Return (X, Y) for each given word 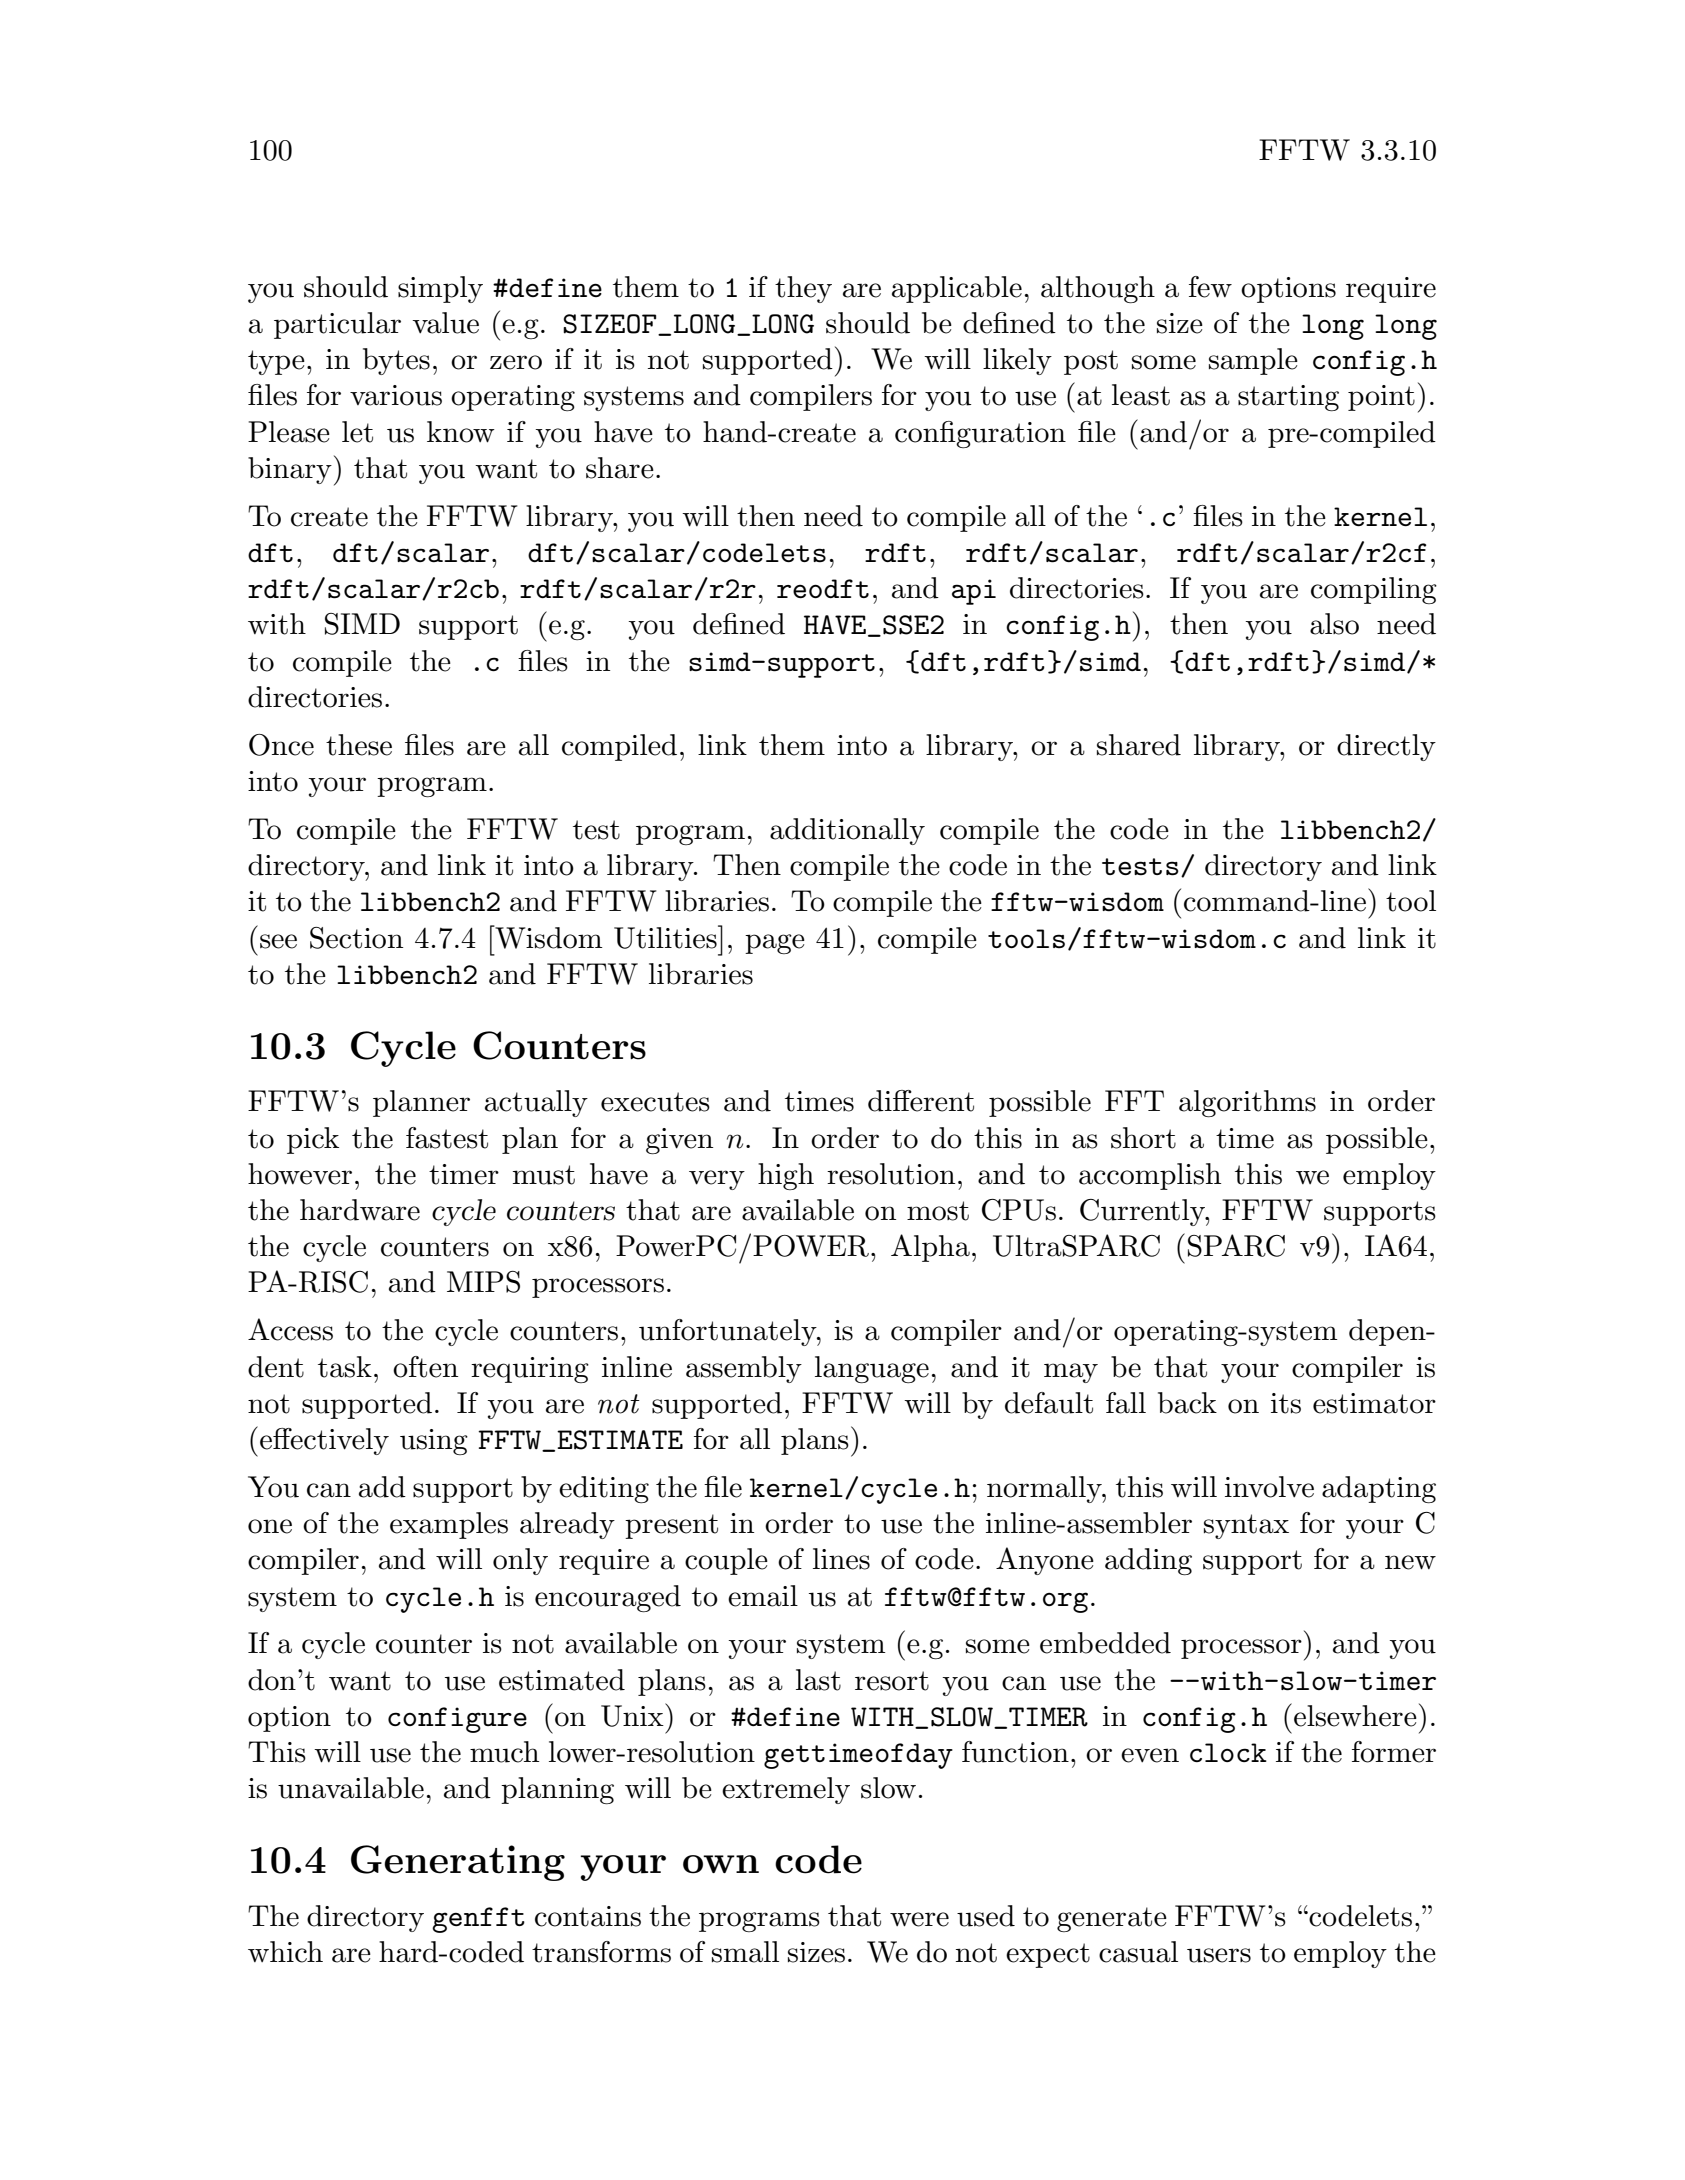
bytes (396, 361)
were (919, 1919)
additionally (847, 831)
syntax (1246, 1526)
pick (313, 1140)
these (359, 745)
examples (449, 1525)
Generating (458, 1863)
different (921, 1101)
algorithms (1247, 1103)
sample (1253, 361)
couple (726, 1561)
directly (1386, 747)
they (803, 289)
